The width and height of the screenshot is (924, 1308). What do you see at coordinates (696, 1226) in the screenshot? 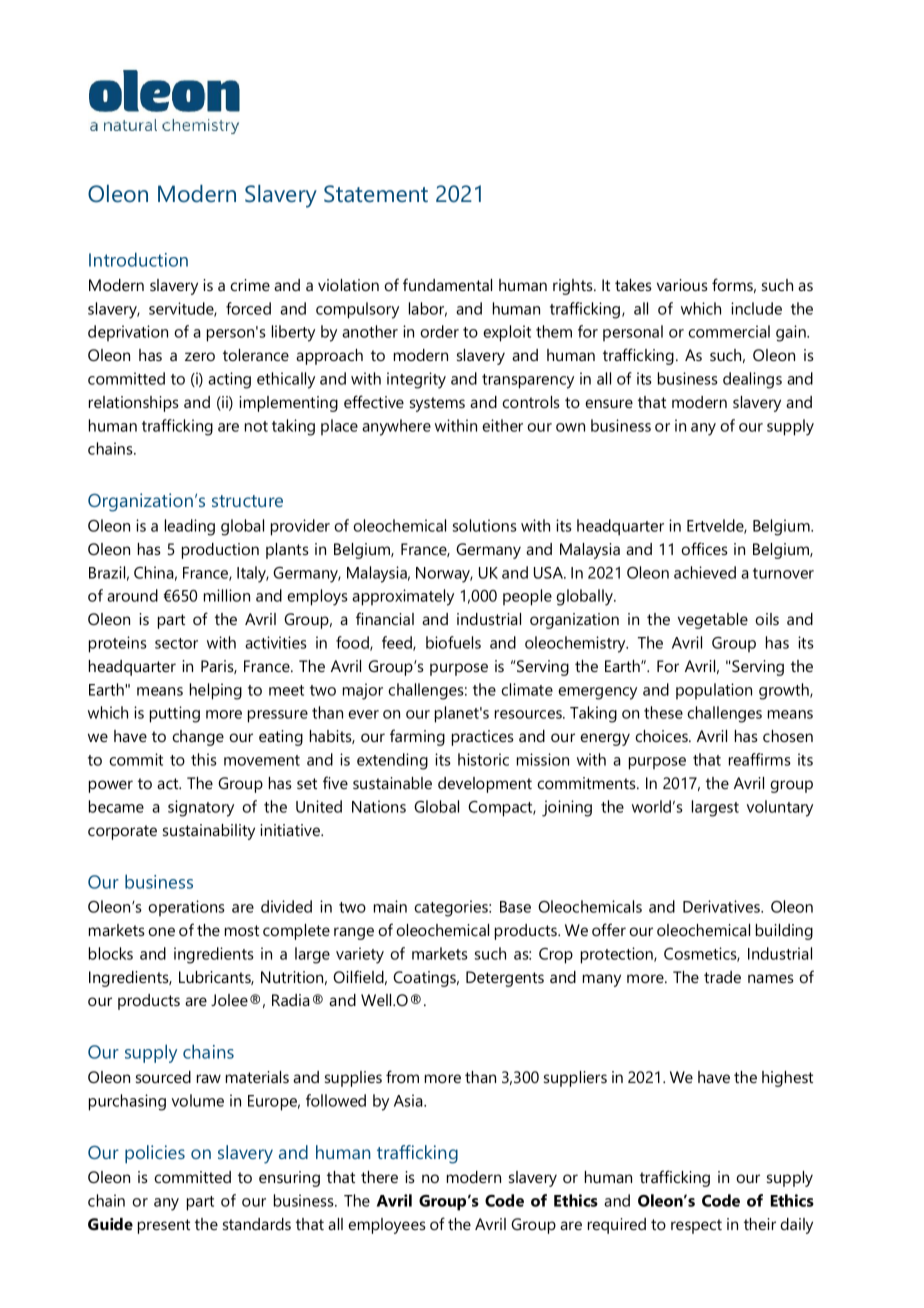
I see `respect` at bounding box center [696, 1226].
